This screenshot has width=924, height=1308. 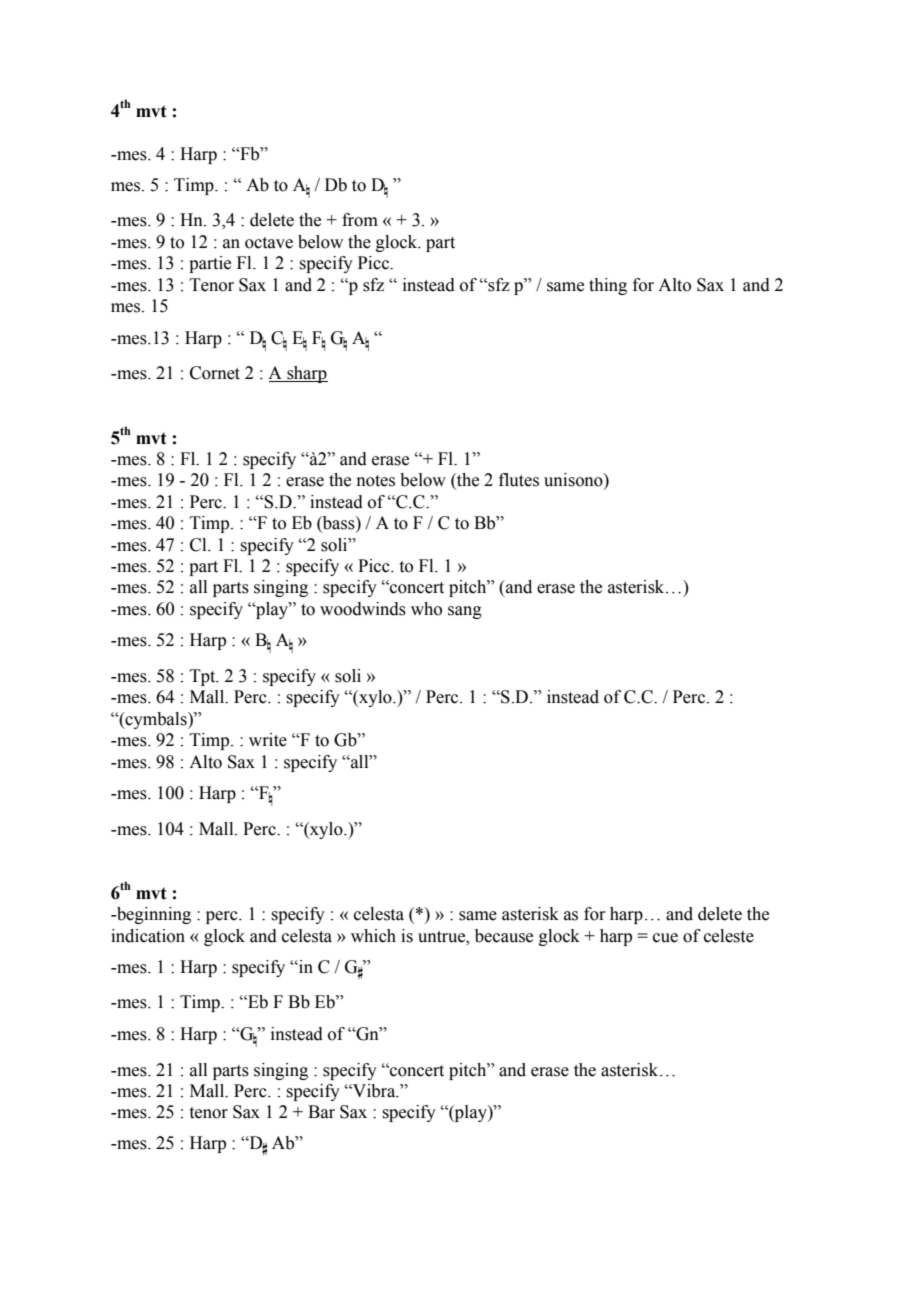 I want to click on thing, so click(x=608, y=286).
